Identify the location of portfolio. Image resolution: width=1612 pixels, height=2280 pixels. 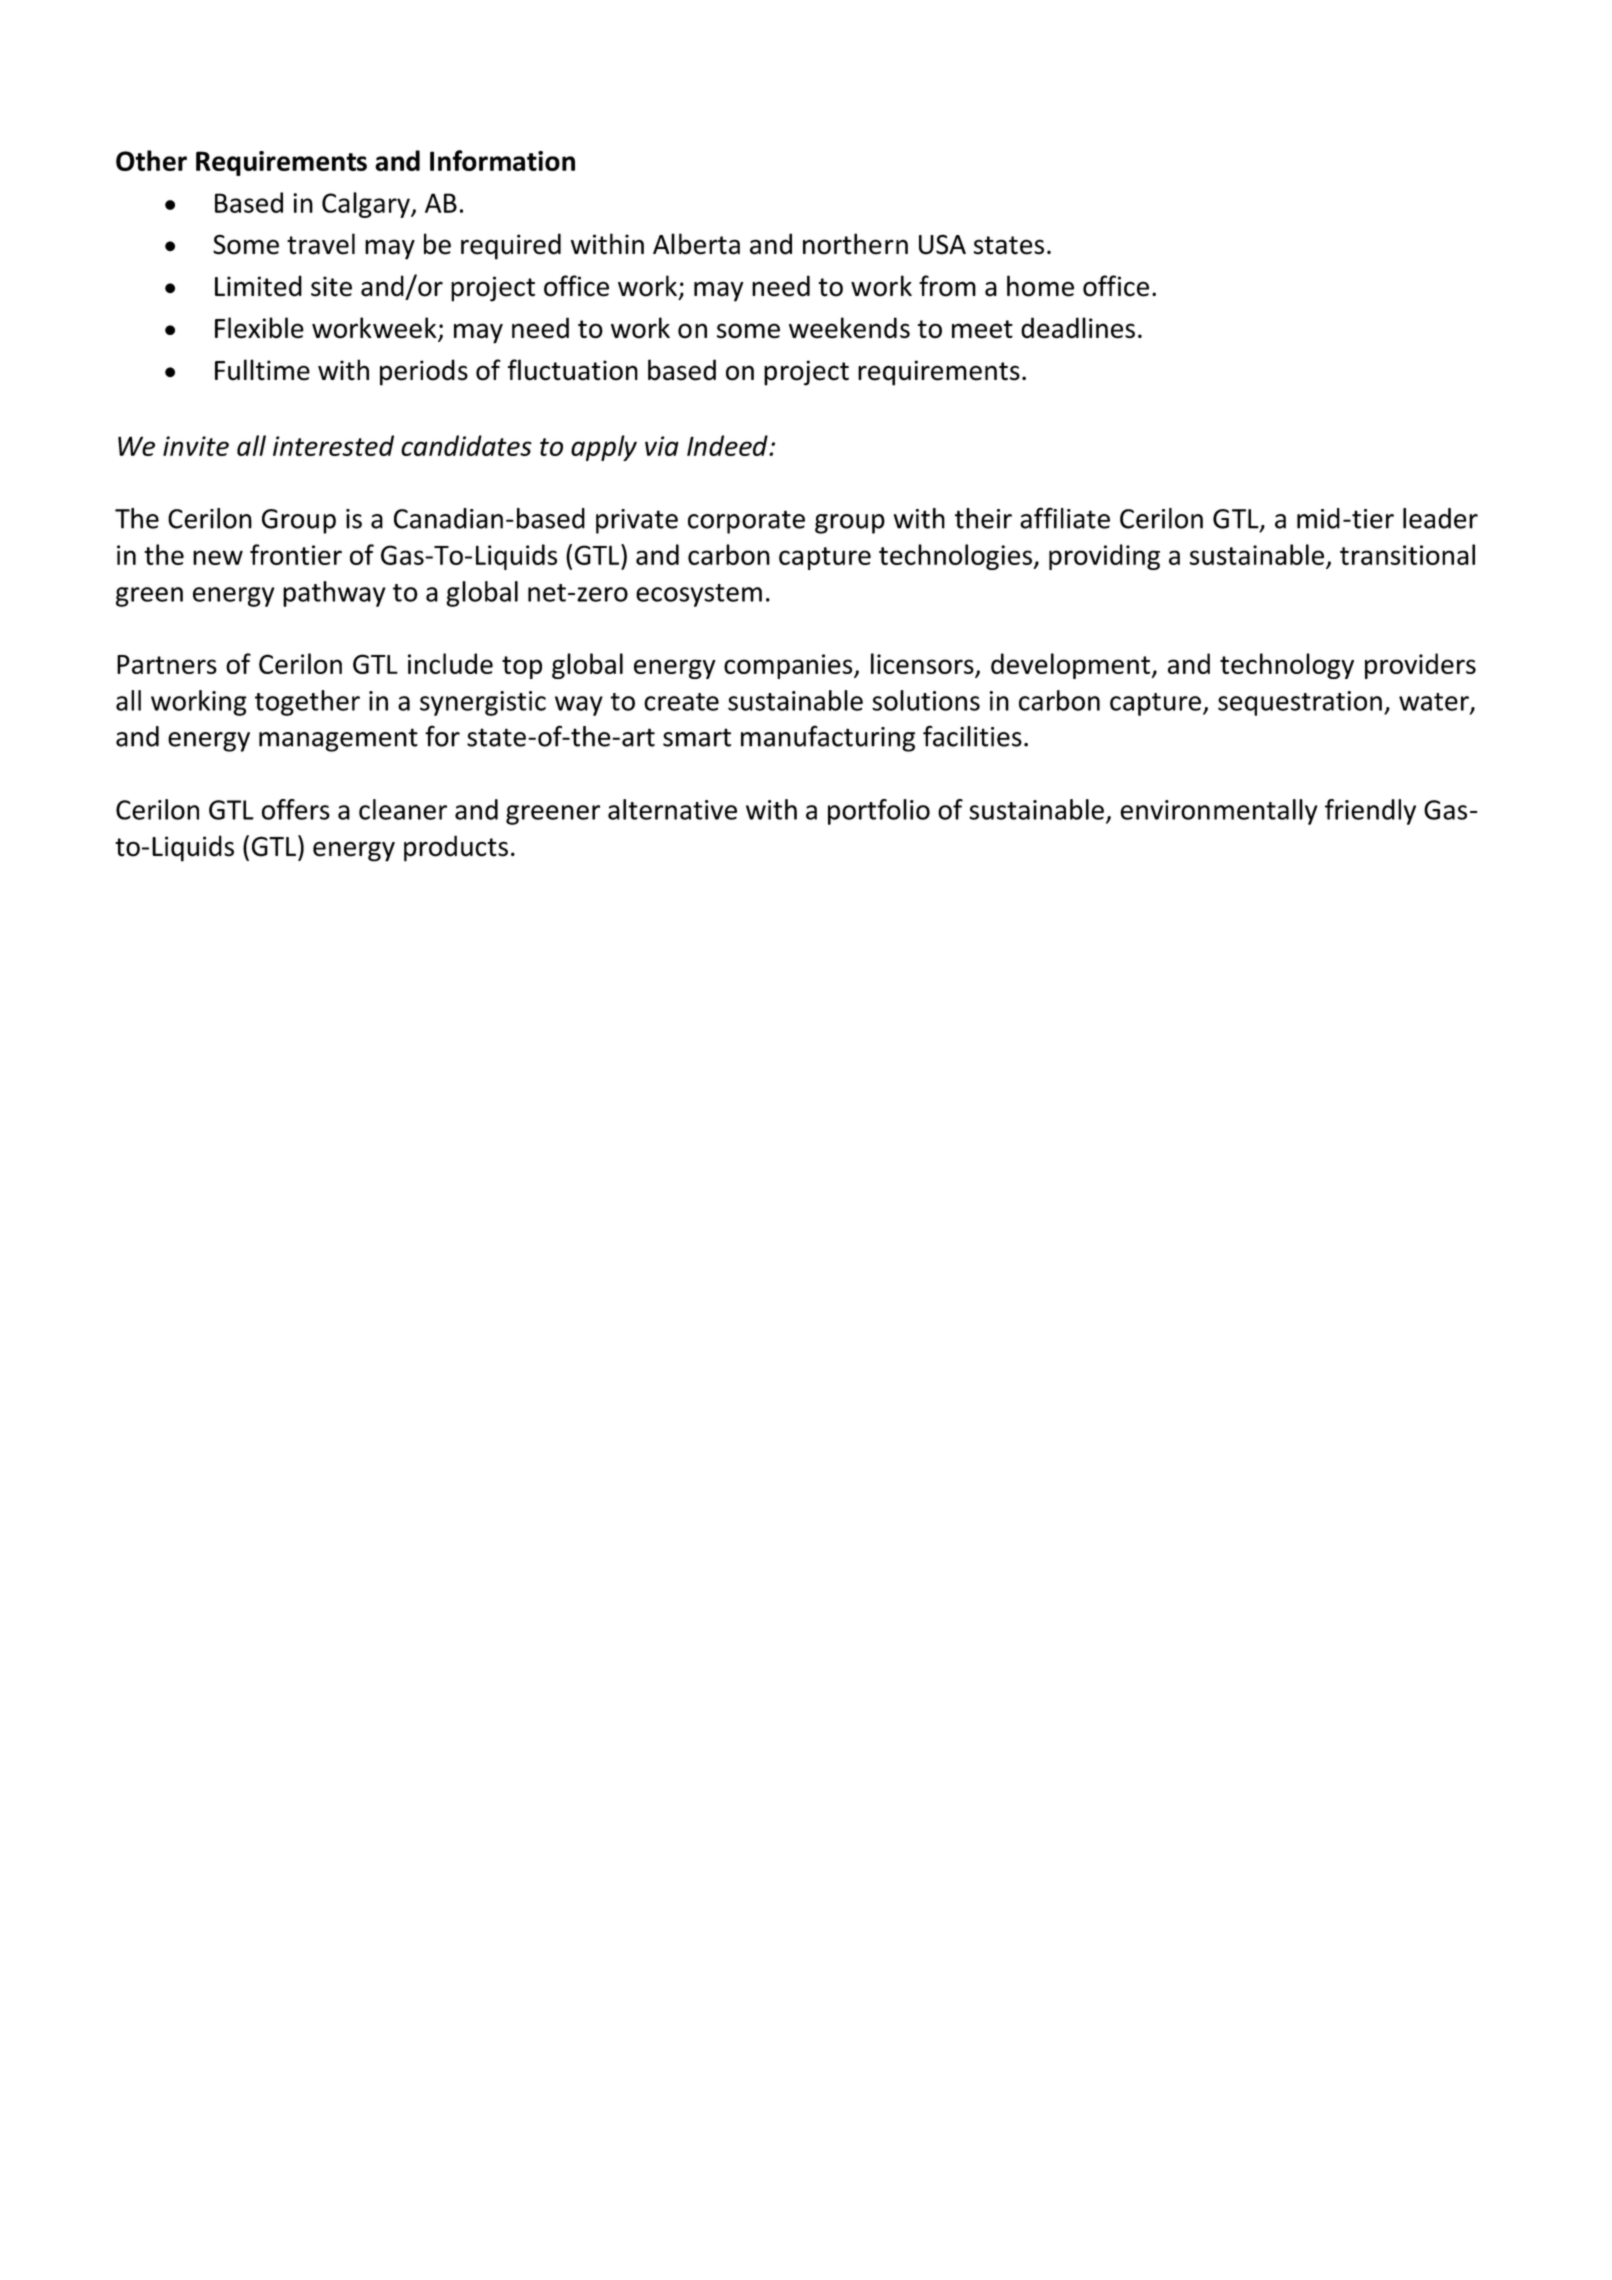
(879, 812).
